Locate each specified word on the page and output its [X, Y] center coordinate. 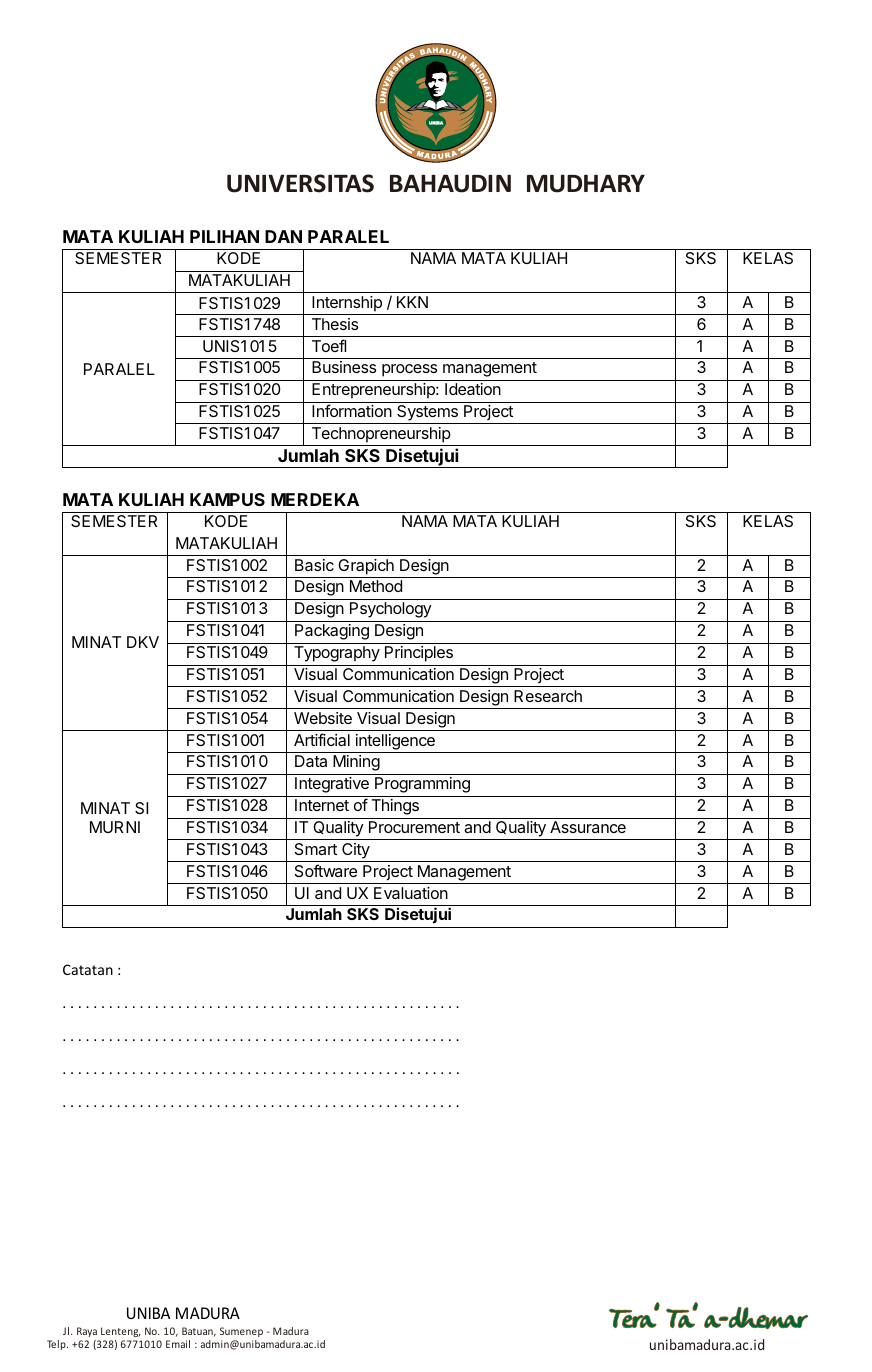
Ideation [473, 389]
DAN [283, 236]
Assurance [588, 827]
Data [311, 761]
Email [178, 1344]
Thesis [335, 324]
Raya [87, 1332]
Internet [322, 805]
